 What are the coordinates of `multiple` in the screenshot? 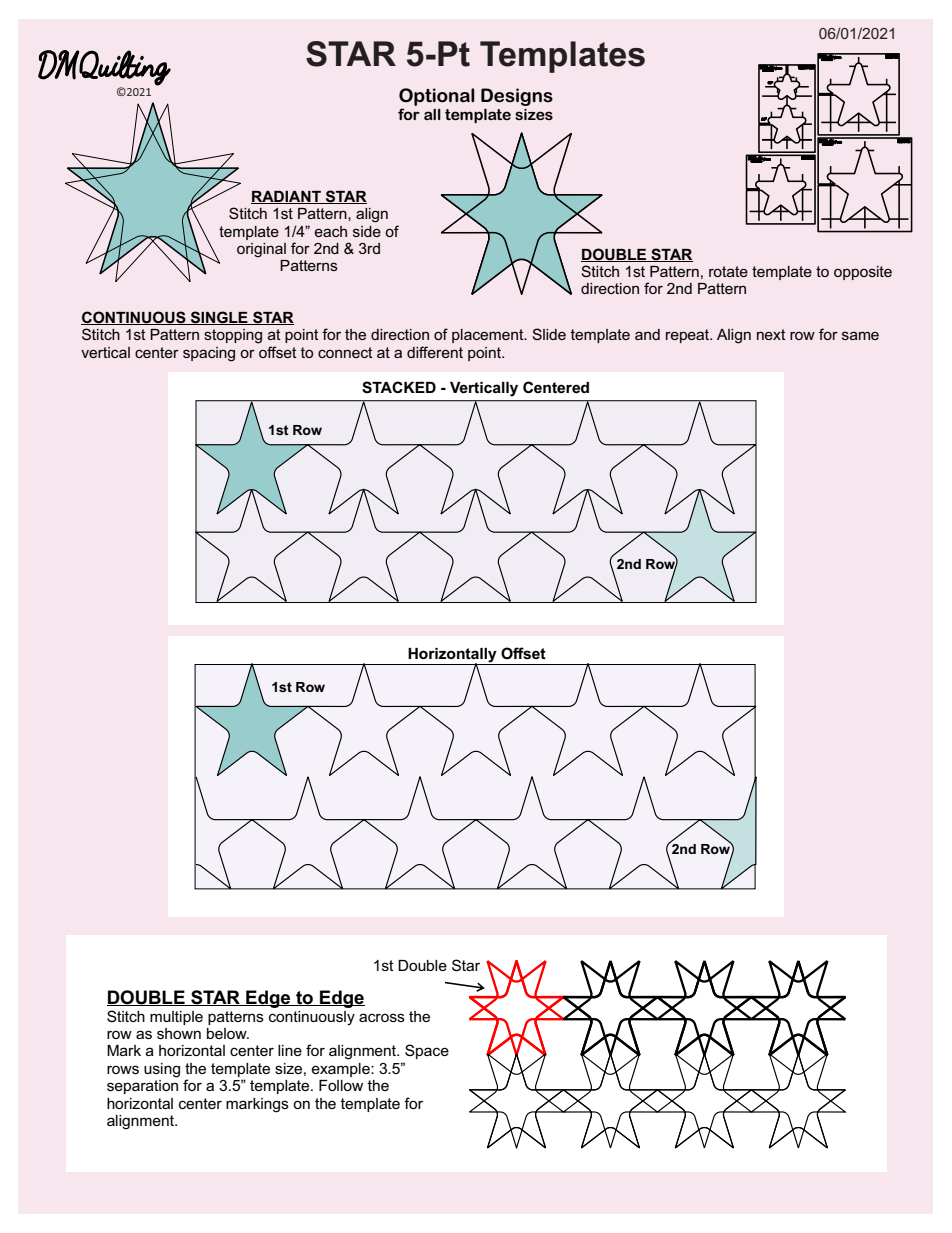 It's located at (176, 1018).
